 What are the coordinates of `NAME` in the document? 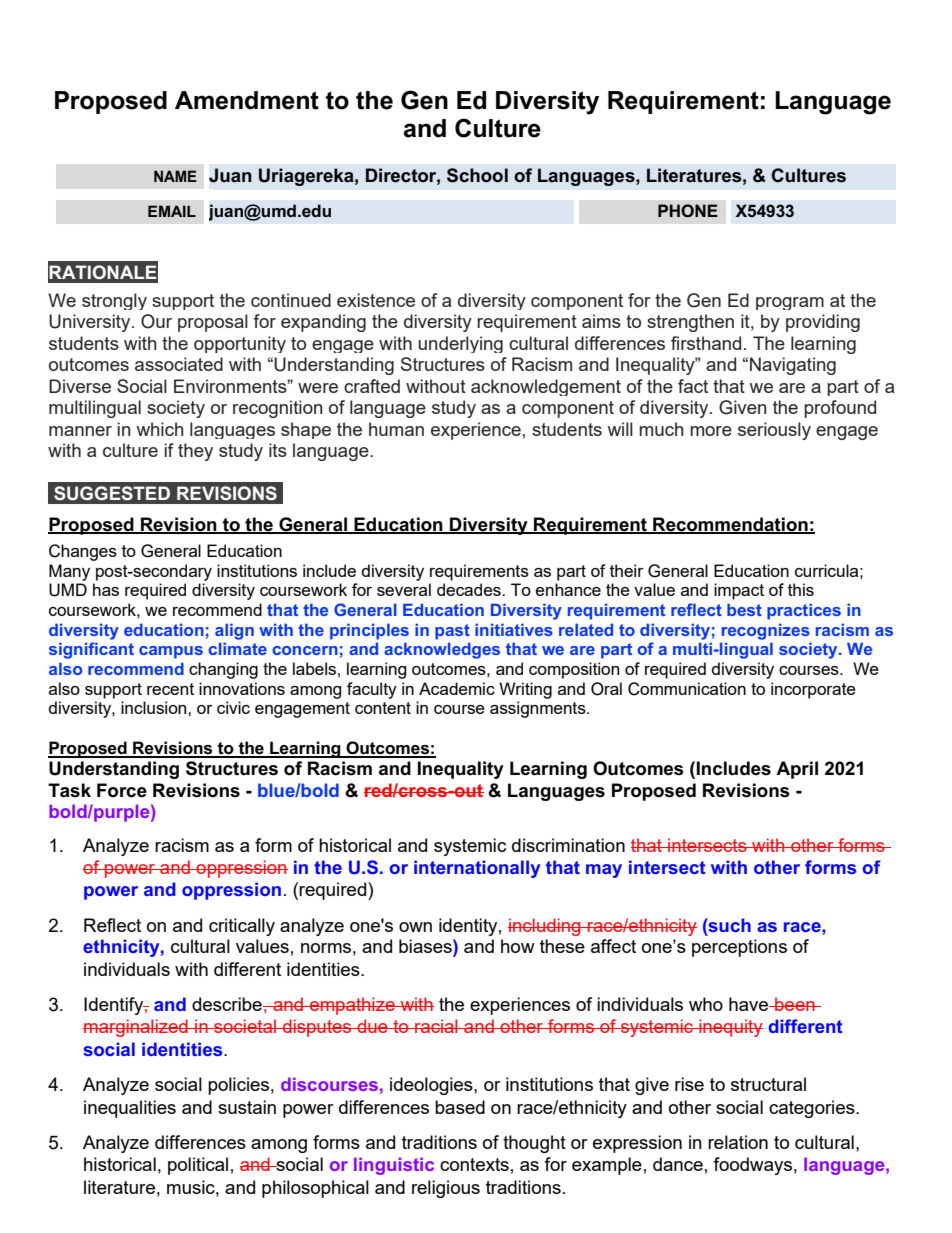 It's located at (175, 176).
